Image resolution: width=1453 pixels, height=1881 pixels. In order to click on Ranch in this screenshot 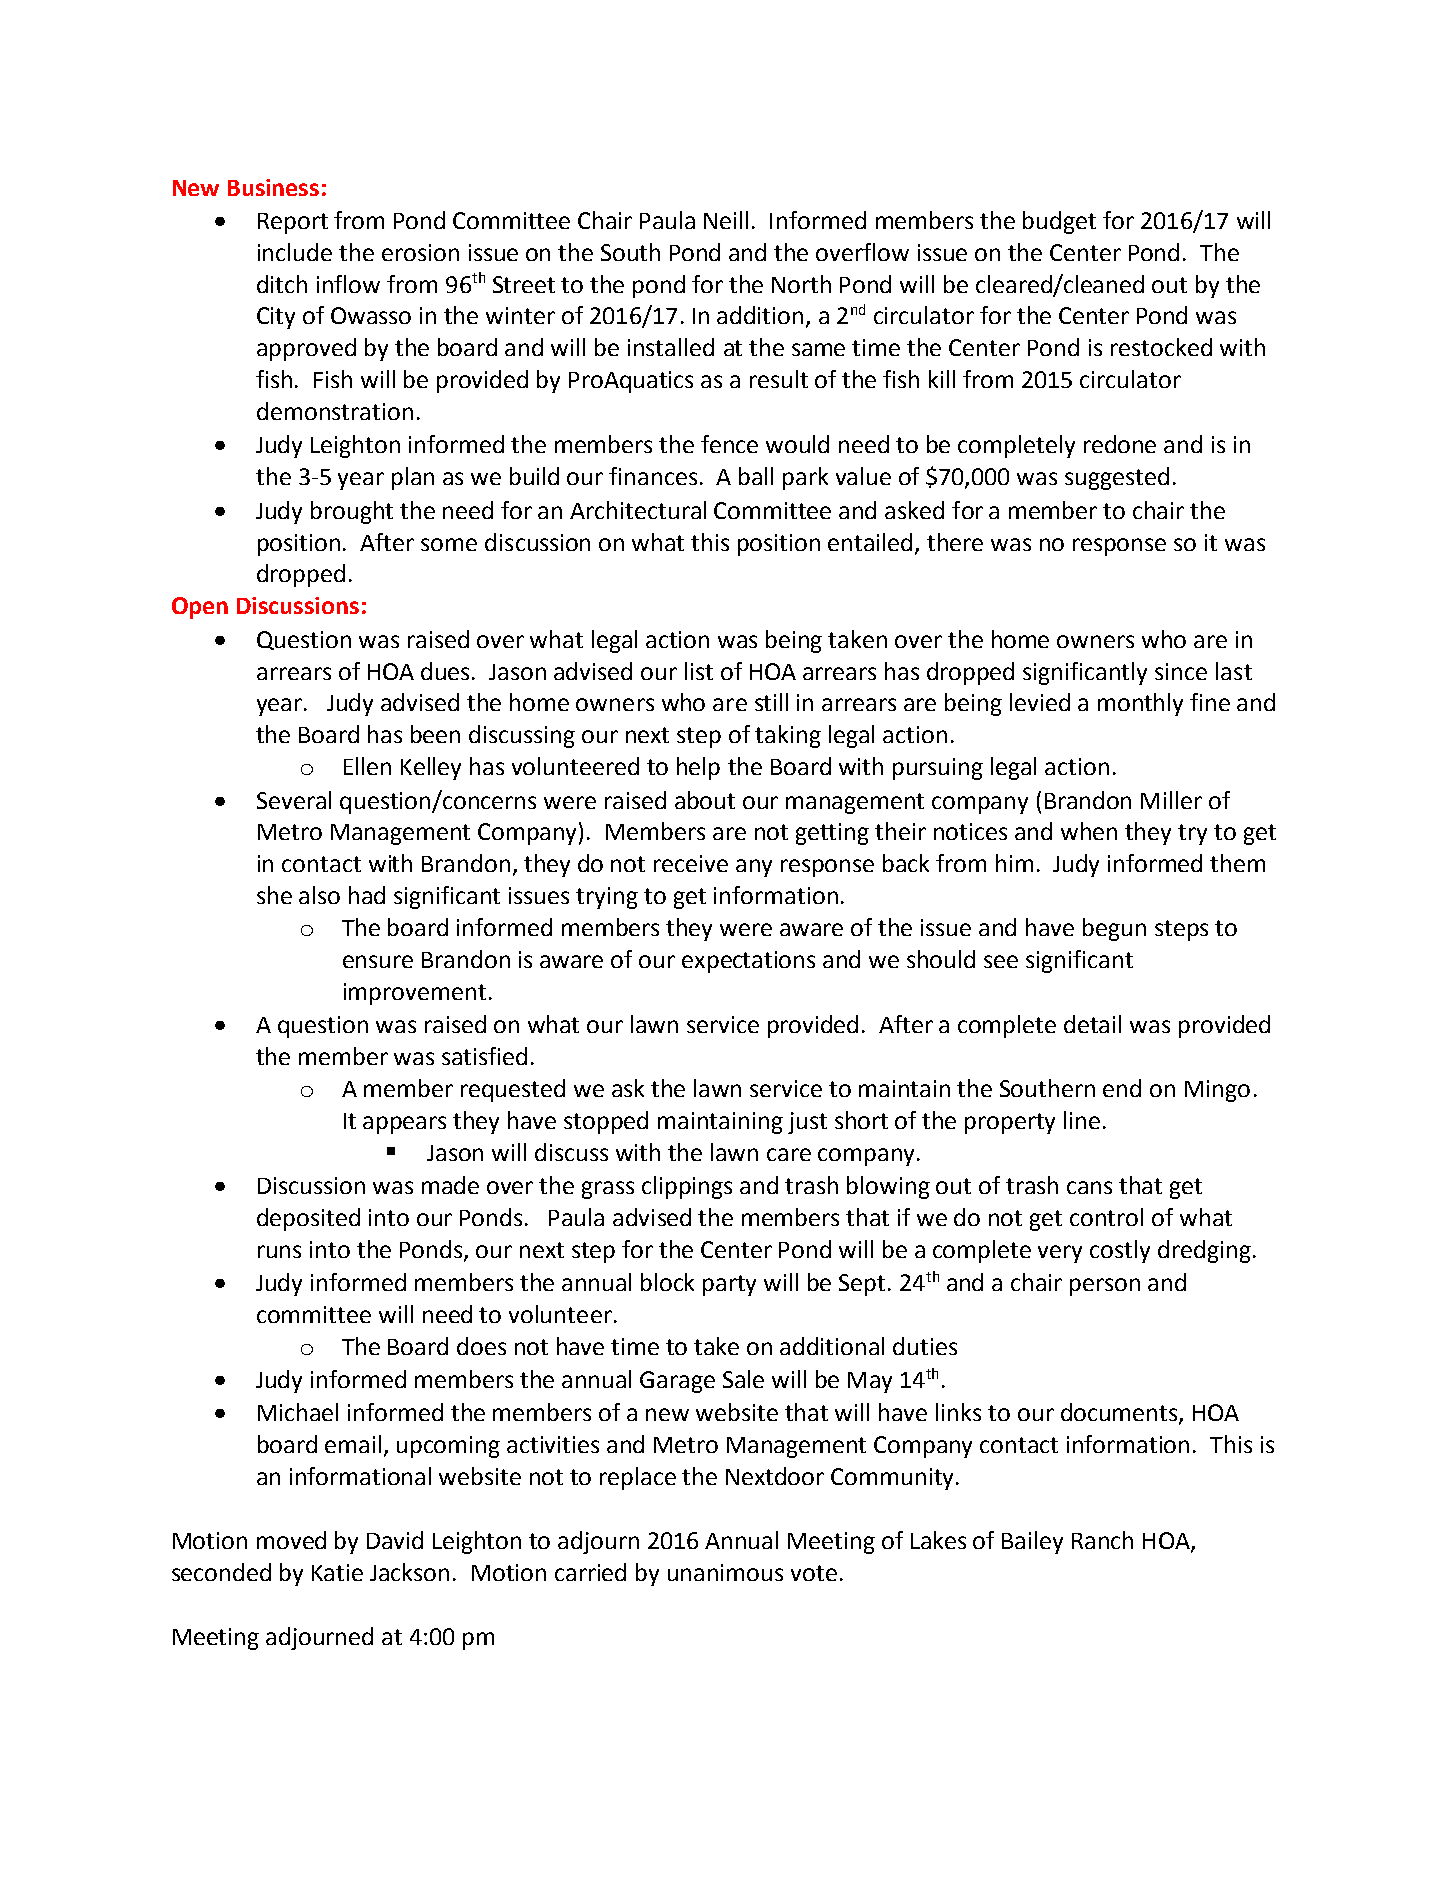, I will do `click(1102, 1540)`.
